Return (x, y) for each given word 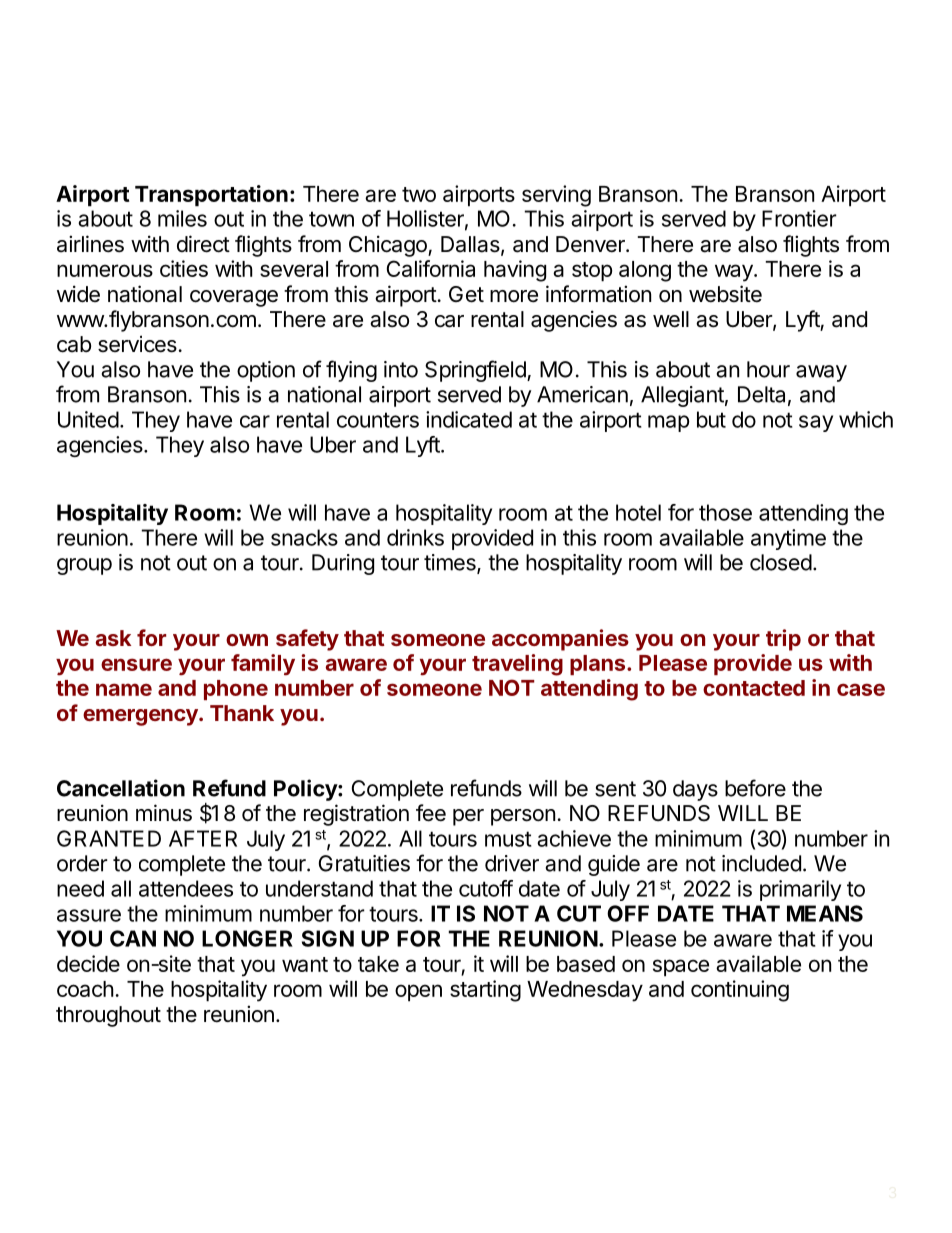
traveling (517, 665)
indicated (469, 419)
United (88, 419)
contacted (754, 688)
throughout (108, 1016)
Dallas (470, 244)
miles (182, 218)
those (725, 512)
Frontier (799, 218)
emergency (141, 717)
